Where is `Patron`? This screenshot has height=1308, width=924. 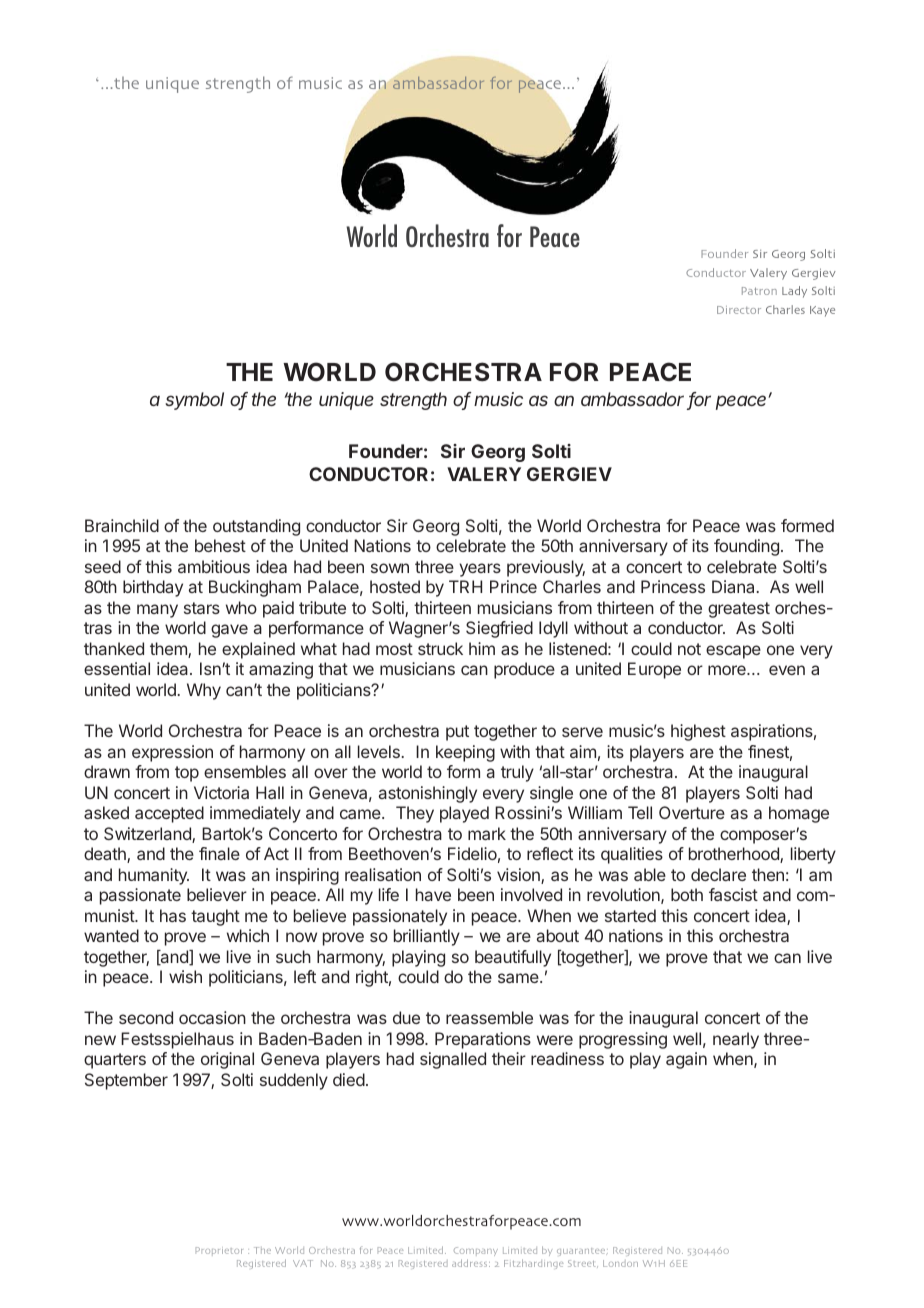
Patron is located at coordinates (759, 291).
